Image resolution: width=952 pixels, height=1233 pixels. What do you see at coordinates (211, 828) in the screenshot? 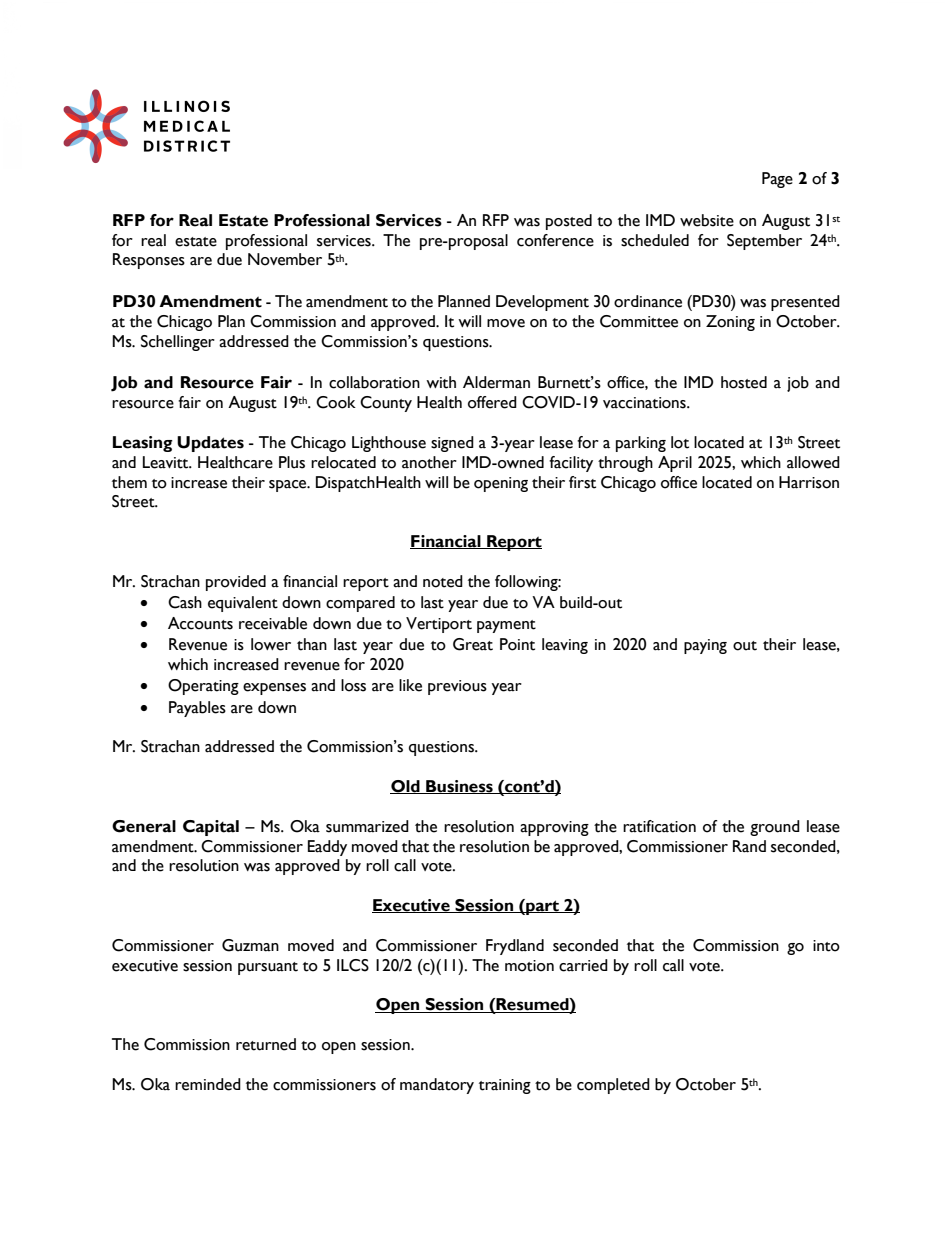
I see `Capital` at bounding box center [211, 828].
